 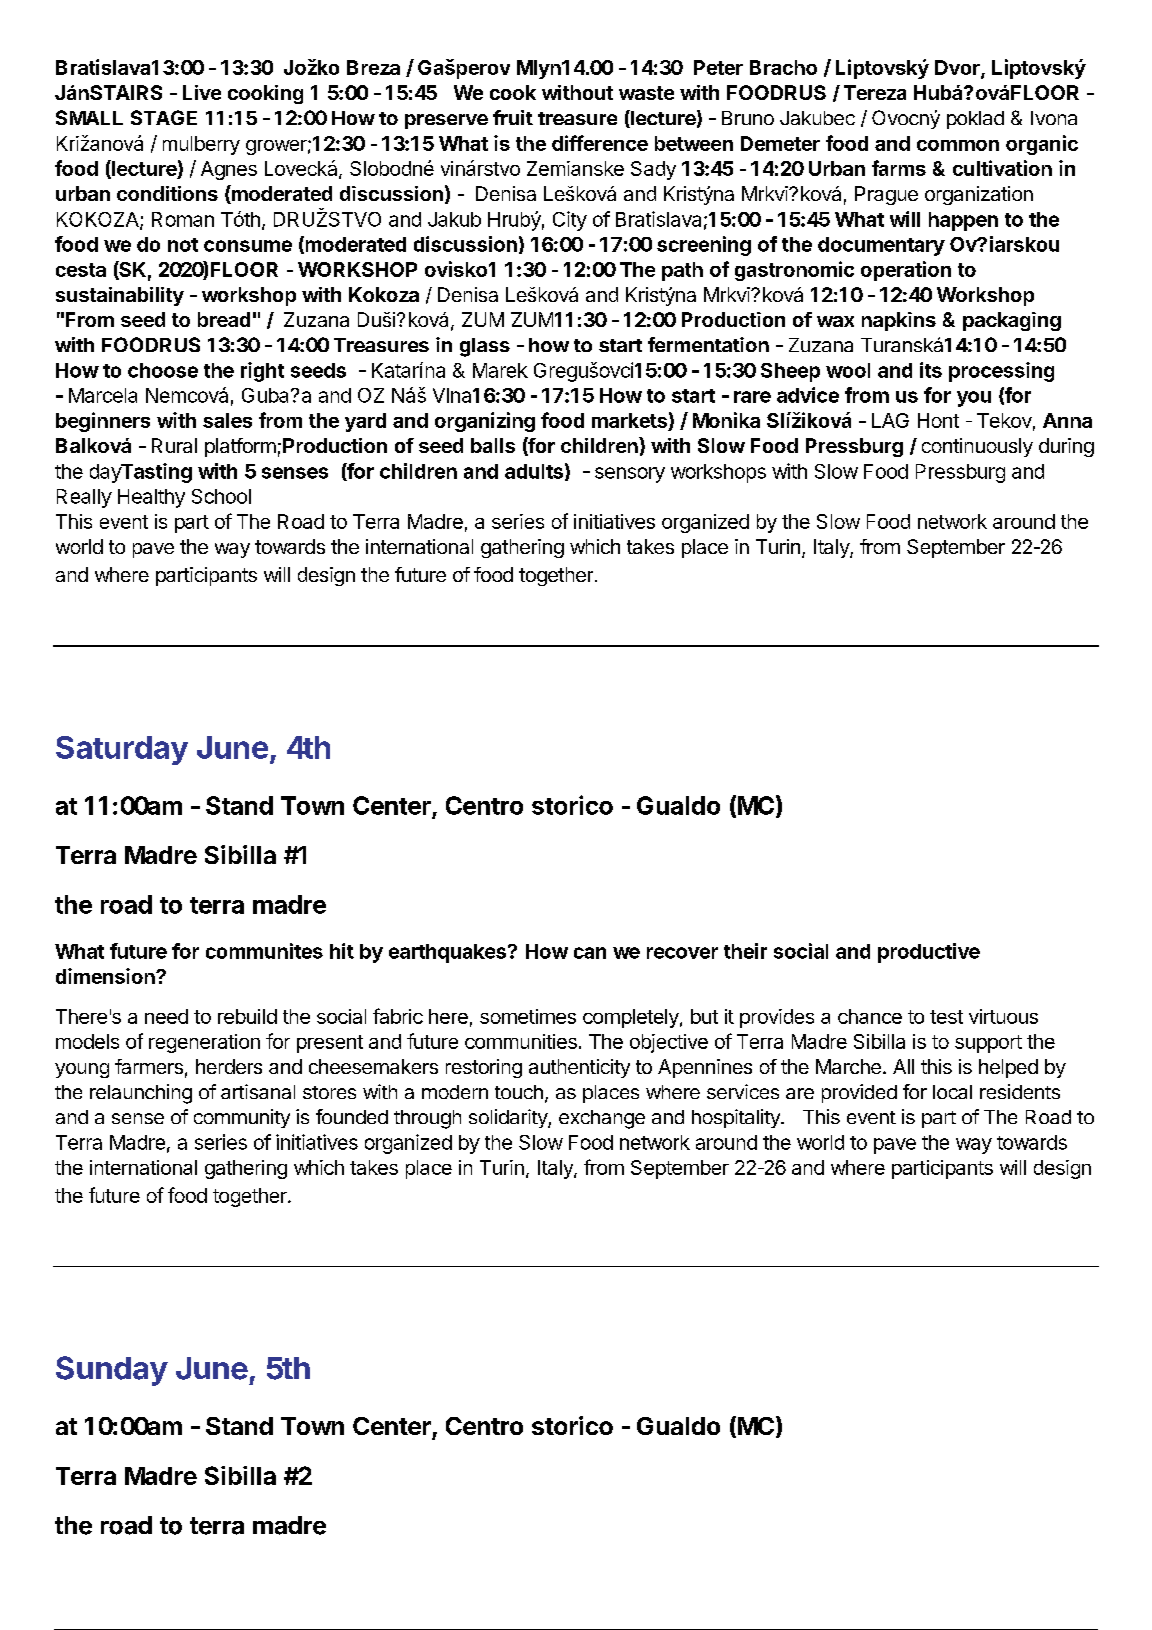 What do you see at coordinates (590, 953) in the screenshot?
I see `can` at bounding box center [590, 953].
